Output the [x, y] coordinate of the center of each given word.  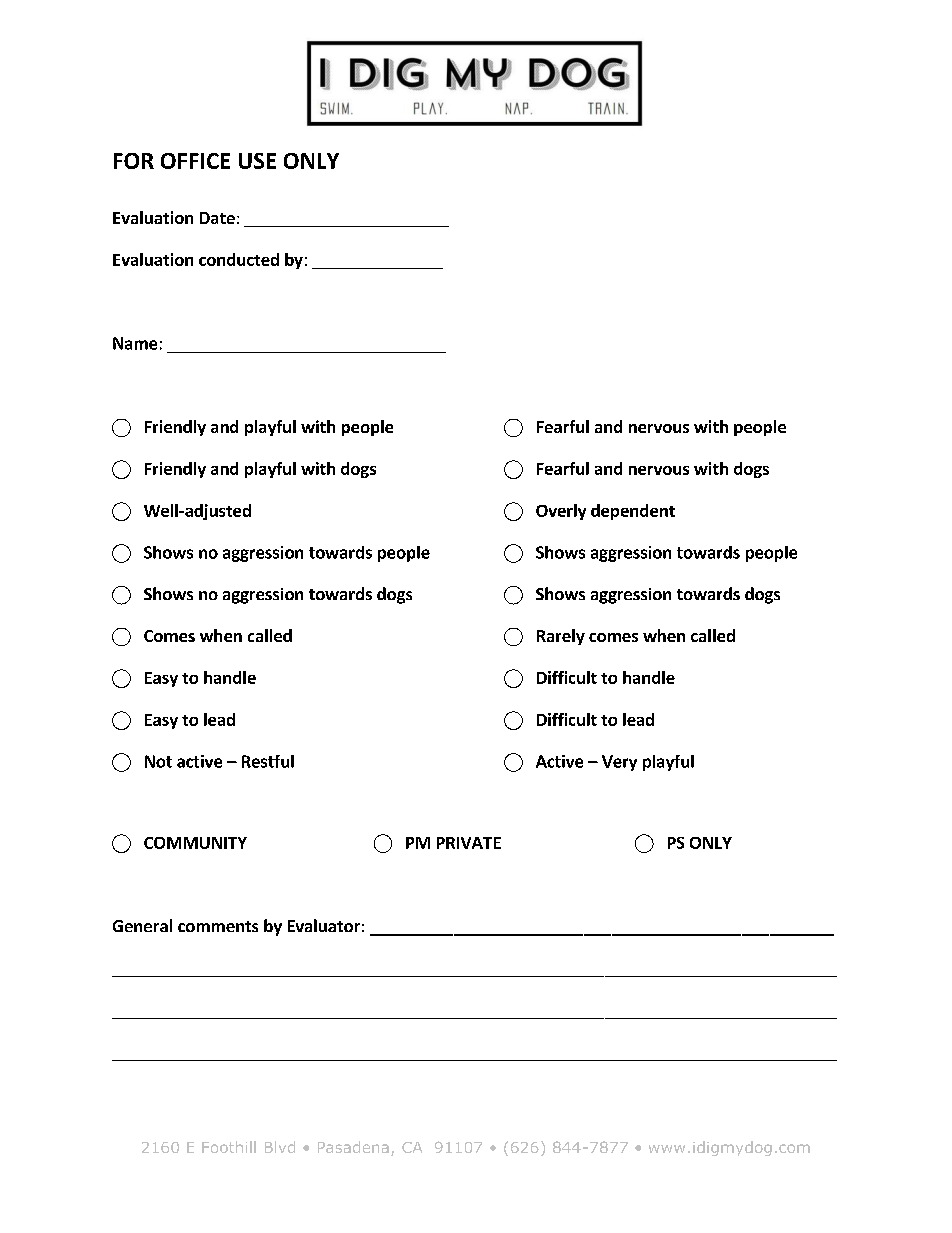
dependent [633, 512]
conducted [239, 259]
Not [158, 761]
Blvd [280, 1147]
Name [135, 343]
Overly [561, 512]
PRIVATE [469, 843]
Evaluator [324, 925]
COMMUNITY [195, 843]
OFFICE [195, 161]
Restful [268, 761]
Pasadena [353, 1147]
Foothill [229, 1147]
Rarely [561, 637]
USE [257, 161]
